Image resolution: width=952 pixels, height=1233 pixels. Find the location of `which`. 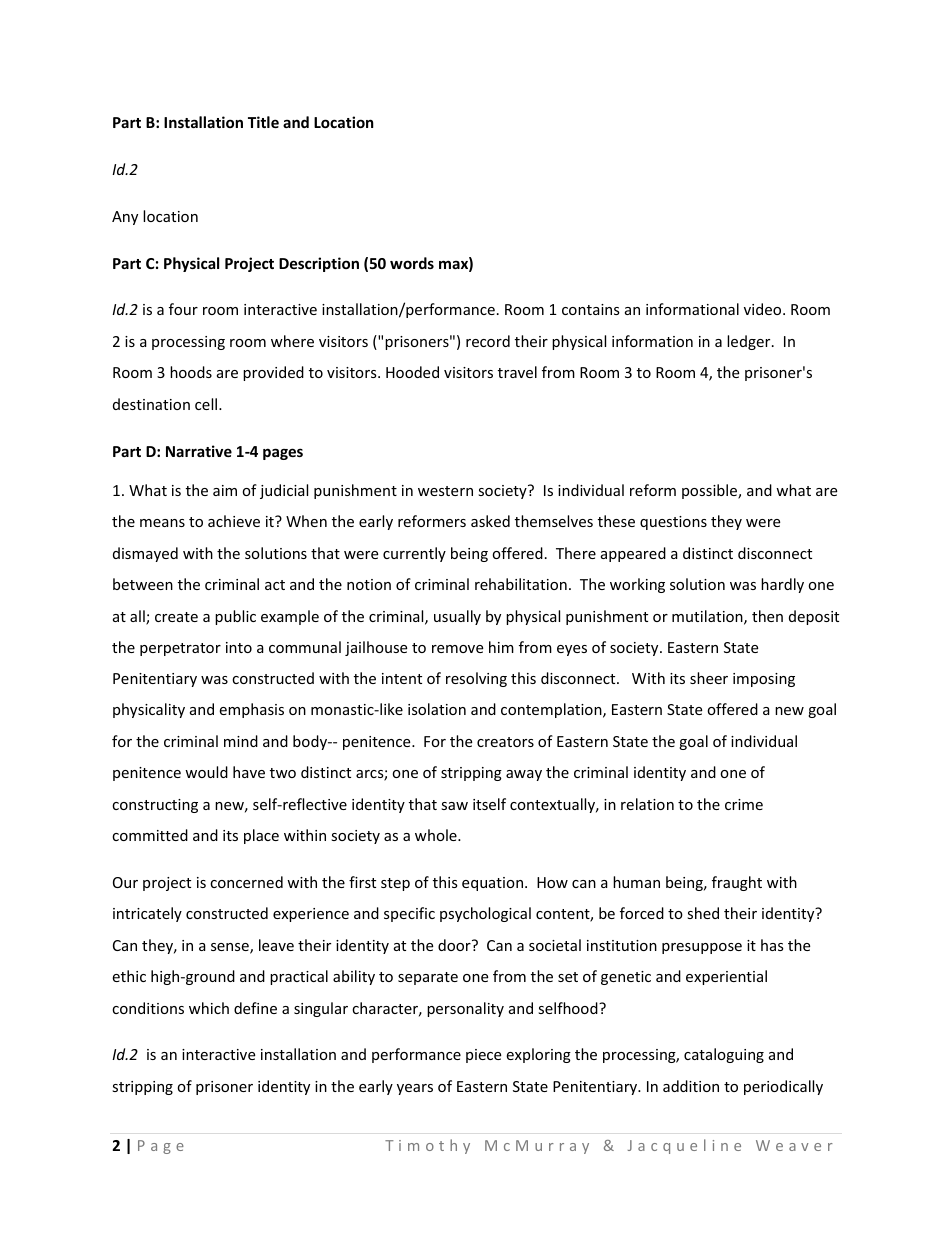

which is located at coordinates (209, 1008).
